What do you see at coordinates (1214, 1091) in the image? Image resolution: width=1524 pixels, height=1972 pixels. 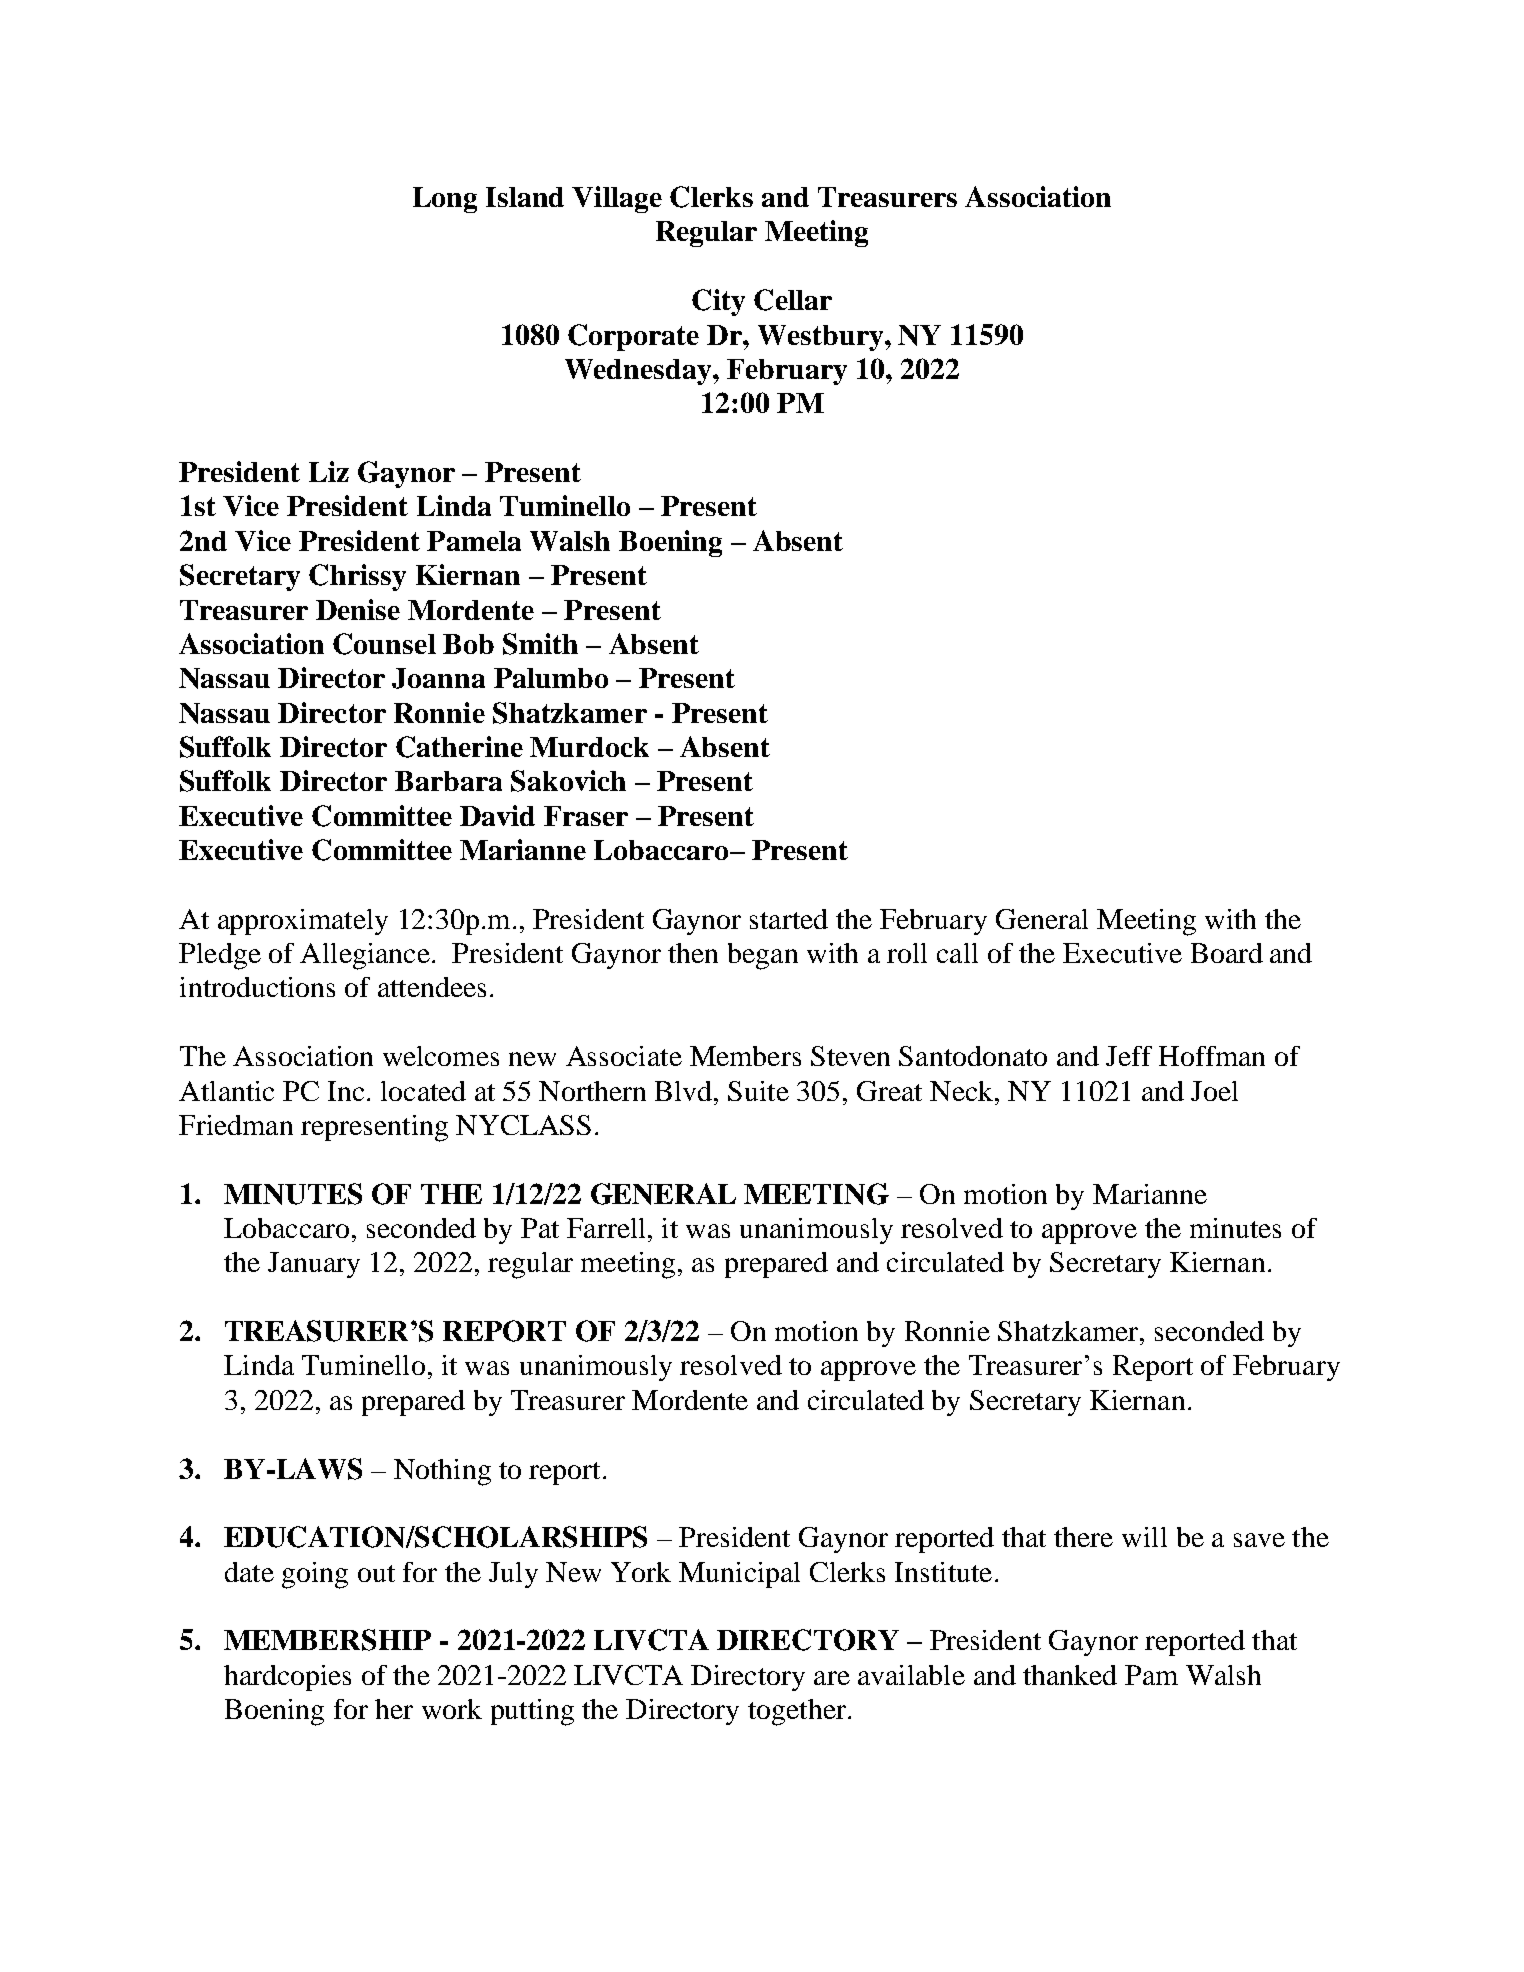 I see `Joel` at bounding box center [1214, 1091].
